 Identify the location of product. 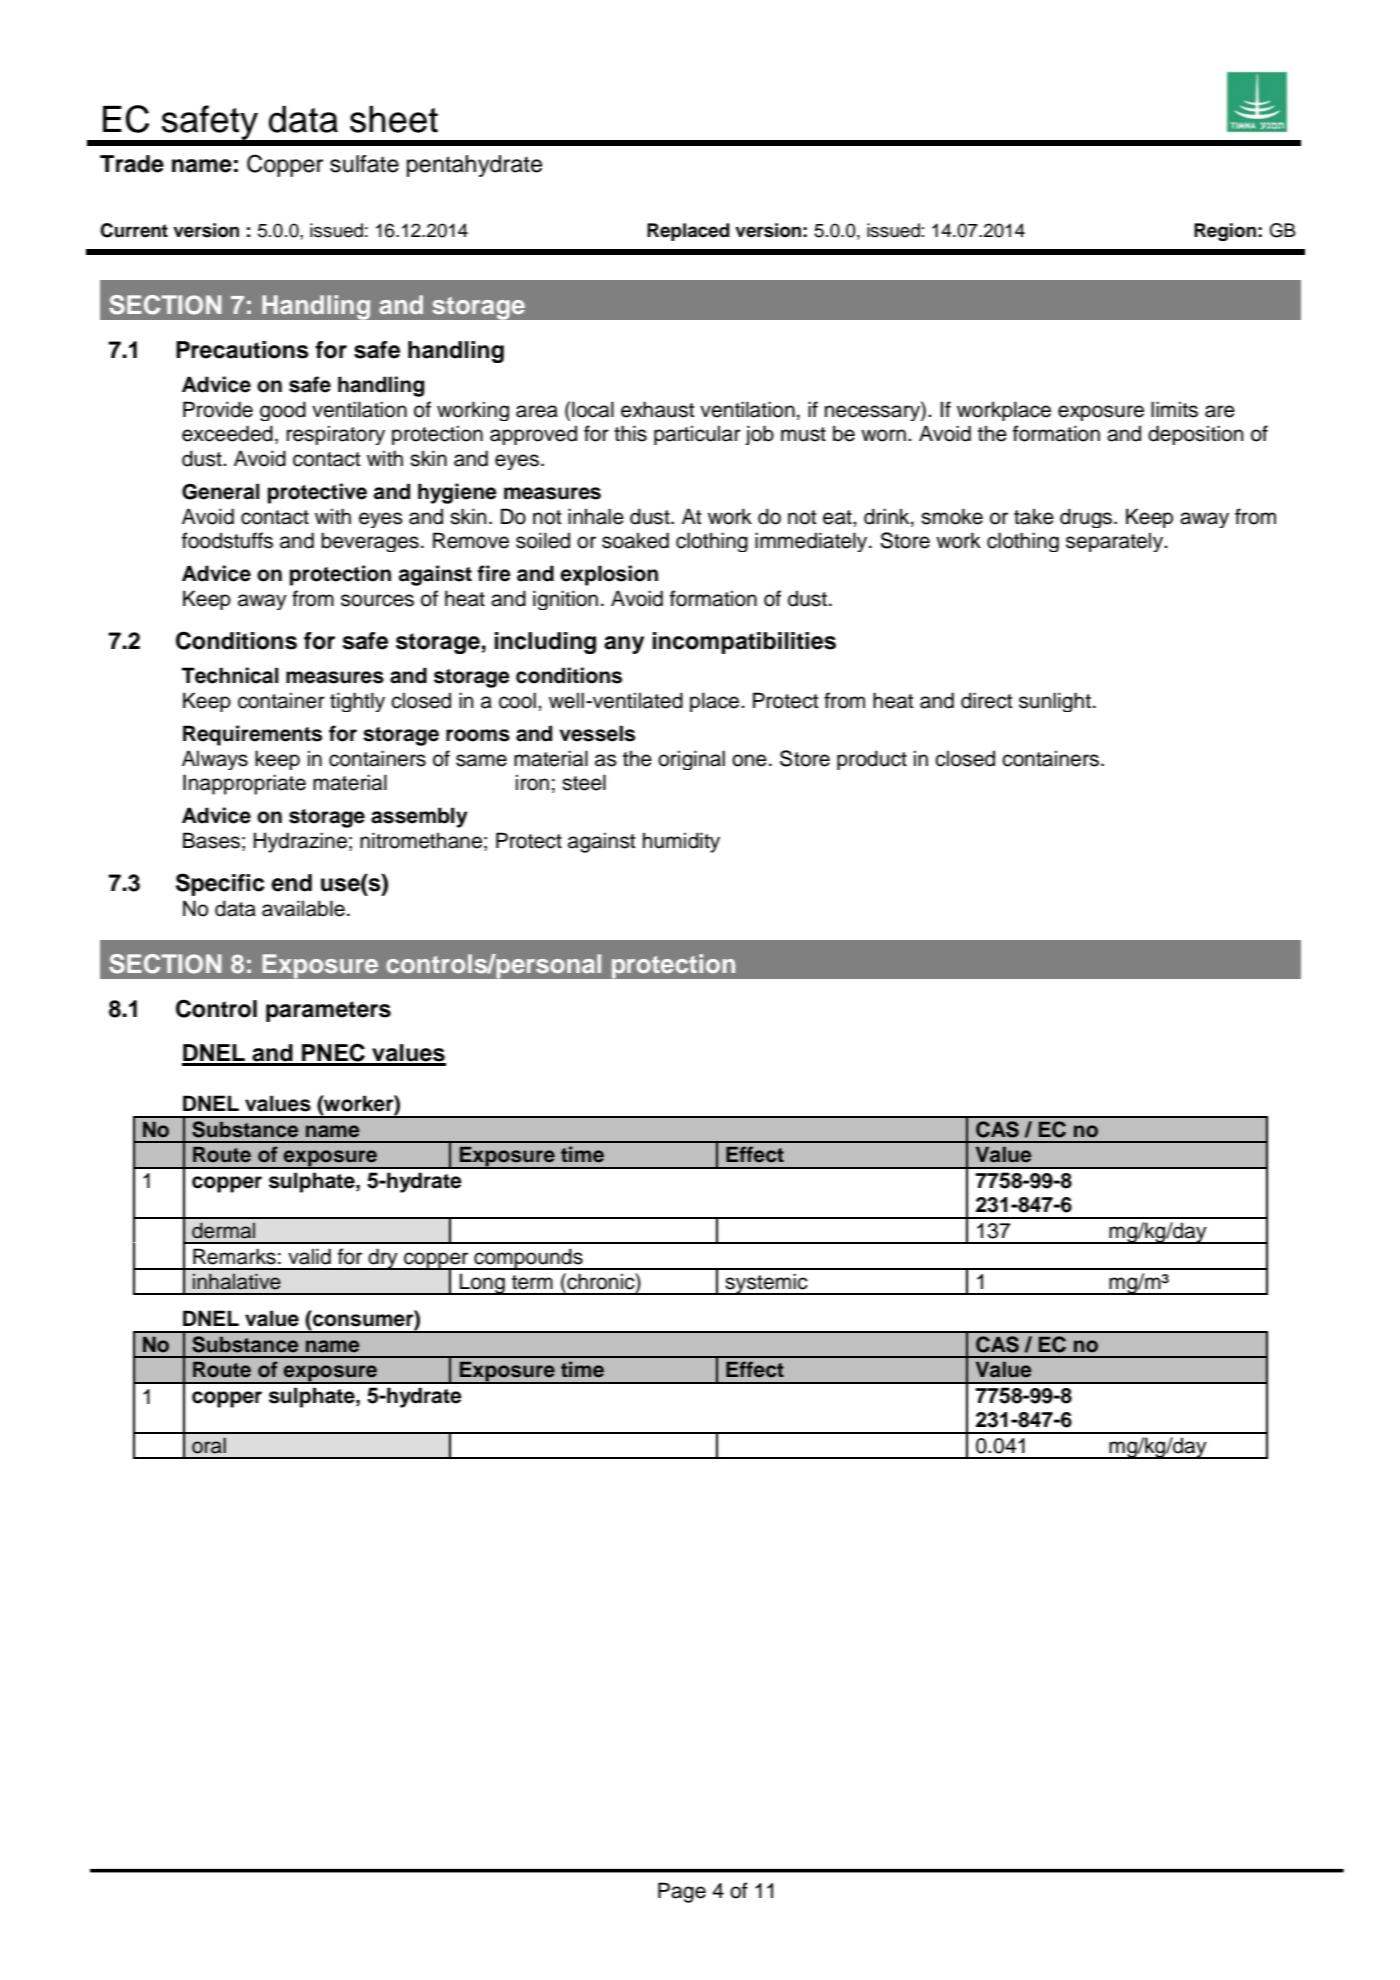
(872, 760).
